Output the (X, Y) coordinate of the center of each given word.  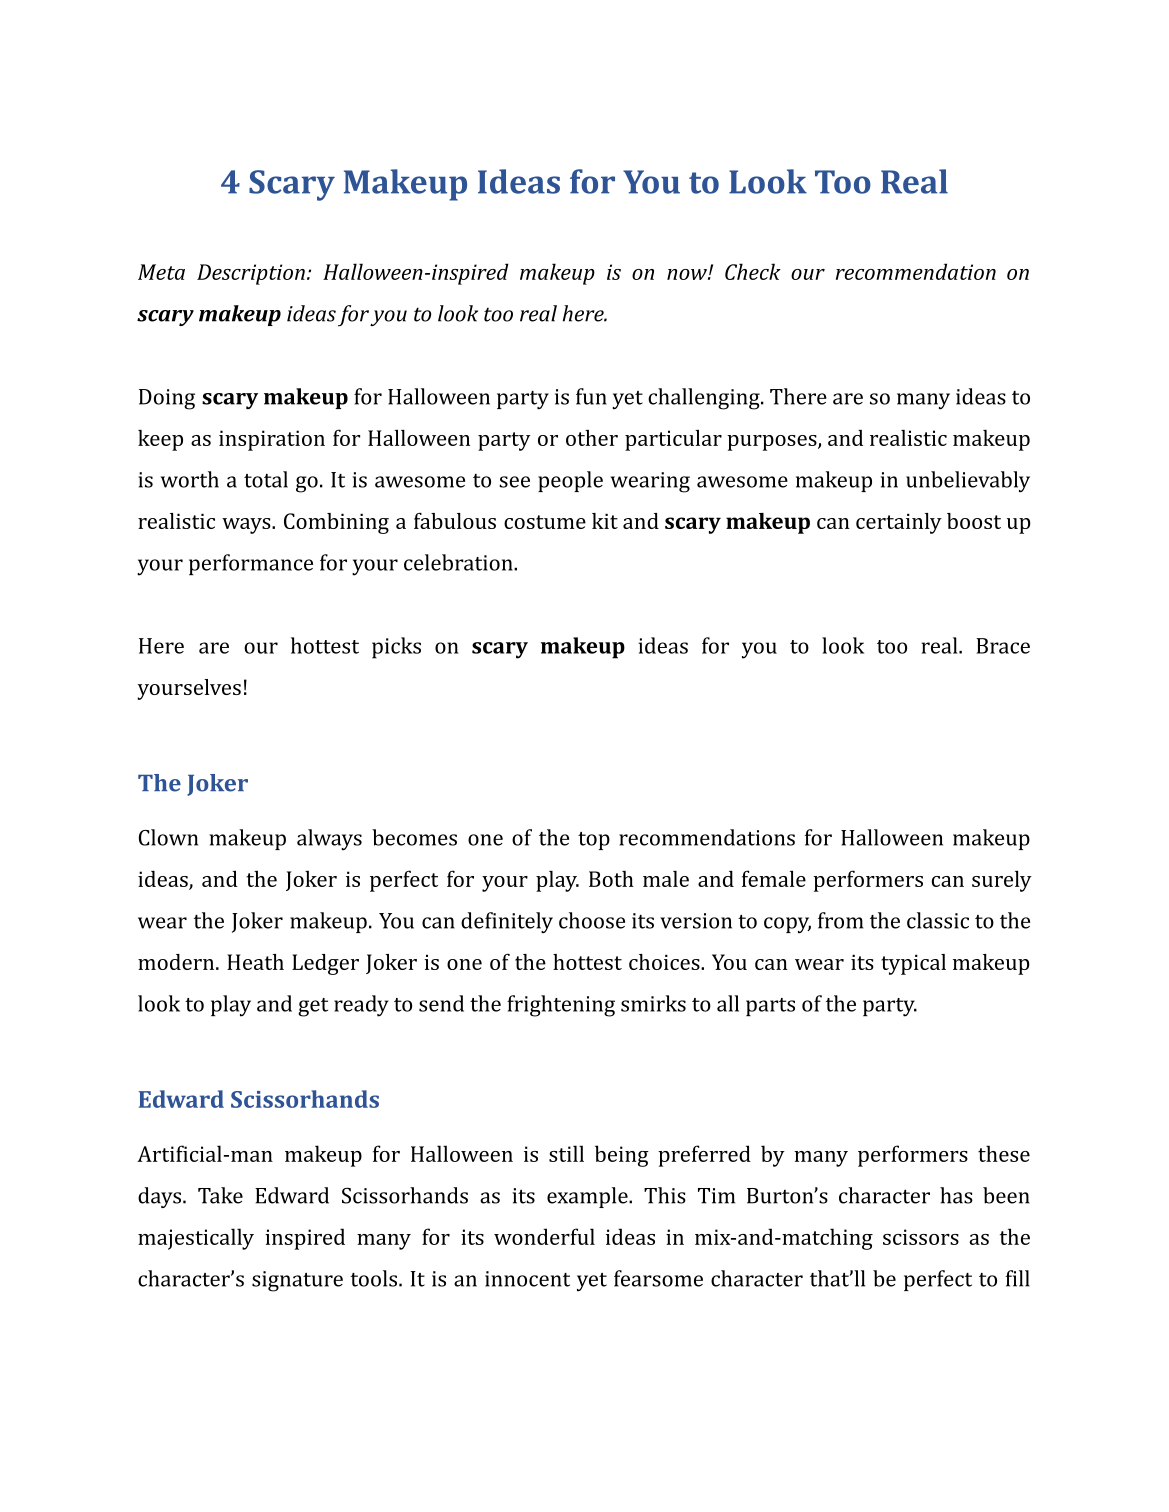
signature (297, 1281)
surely (1002, 881)
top (594, 841)
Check (753, 271)
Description (251, 274)
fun (591, 396)
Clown (168, 837)
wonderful (544, 1236)
